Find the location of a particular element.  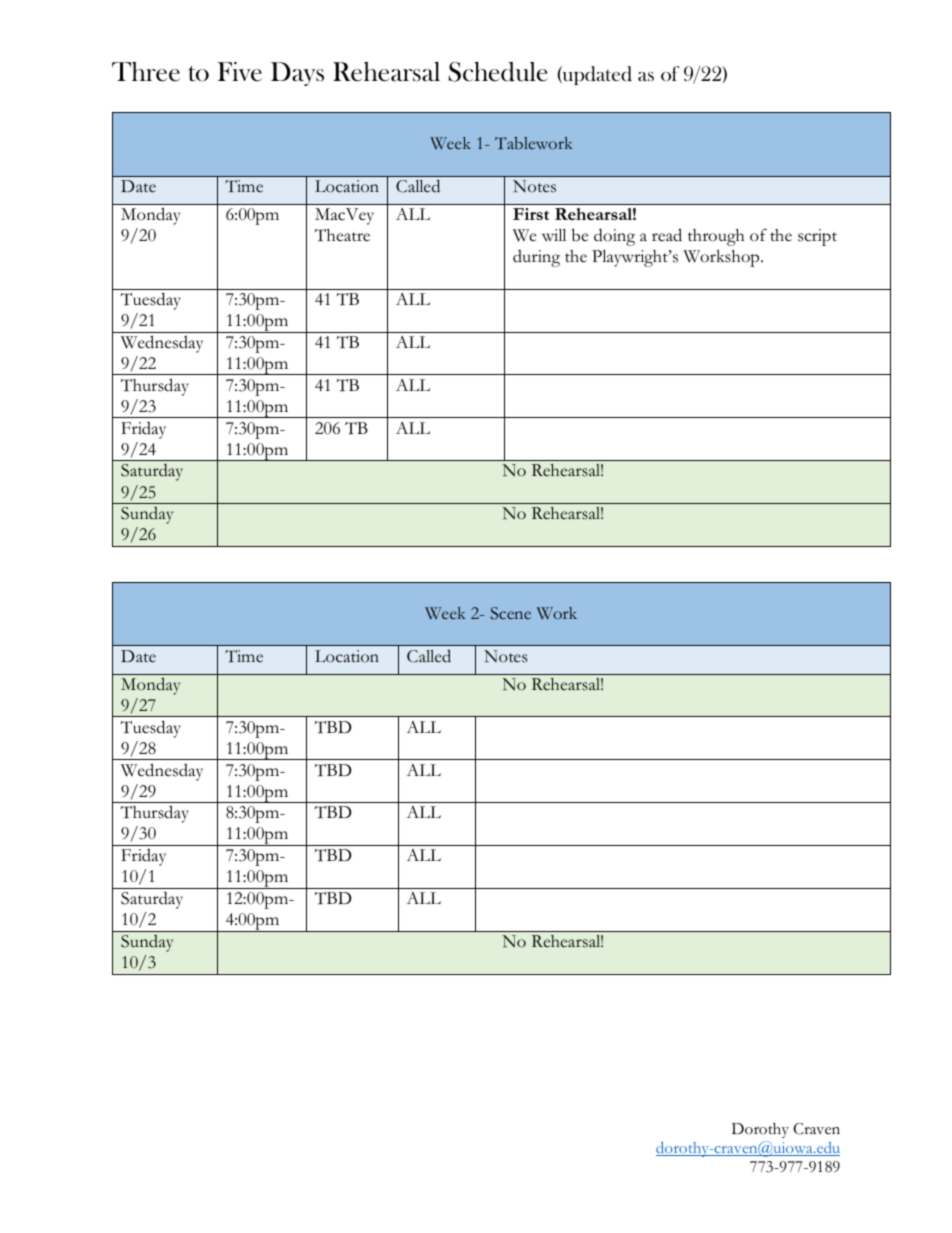

Theatre is located at coordinates (342, 235).
